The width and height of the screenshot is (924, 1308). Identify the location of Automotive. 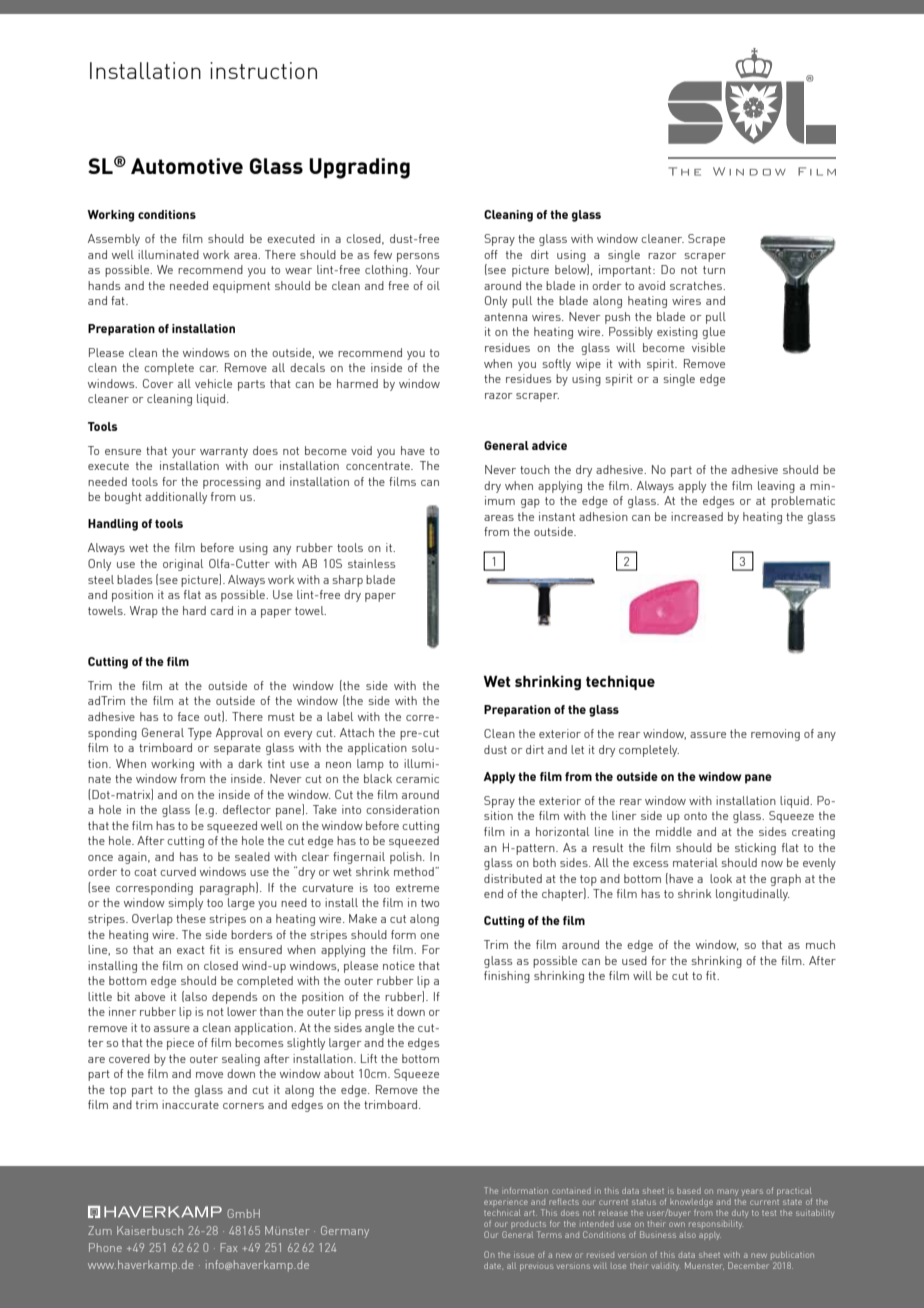
(187, 166).
